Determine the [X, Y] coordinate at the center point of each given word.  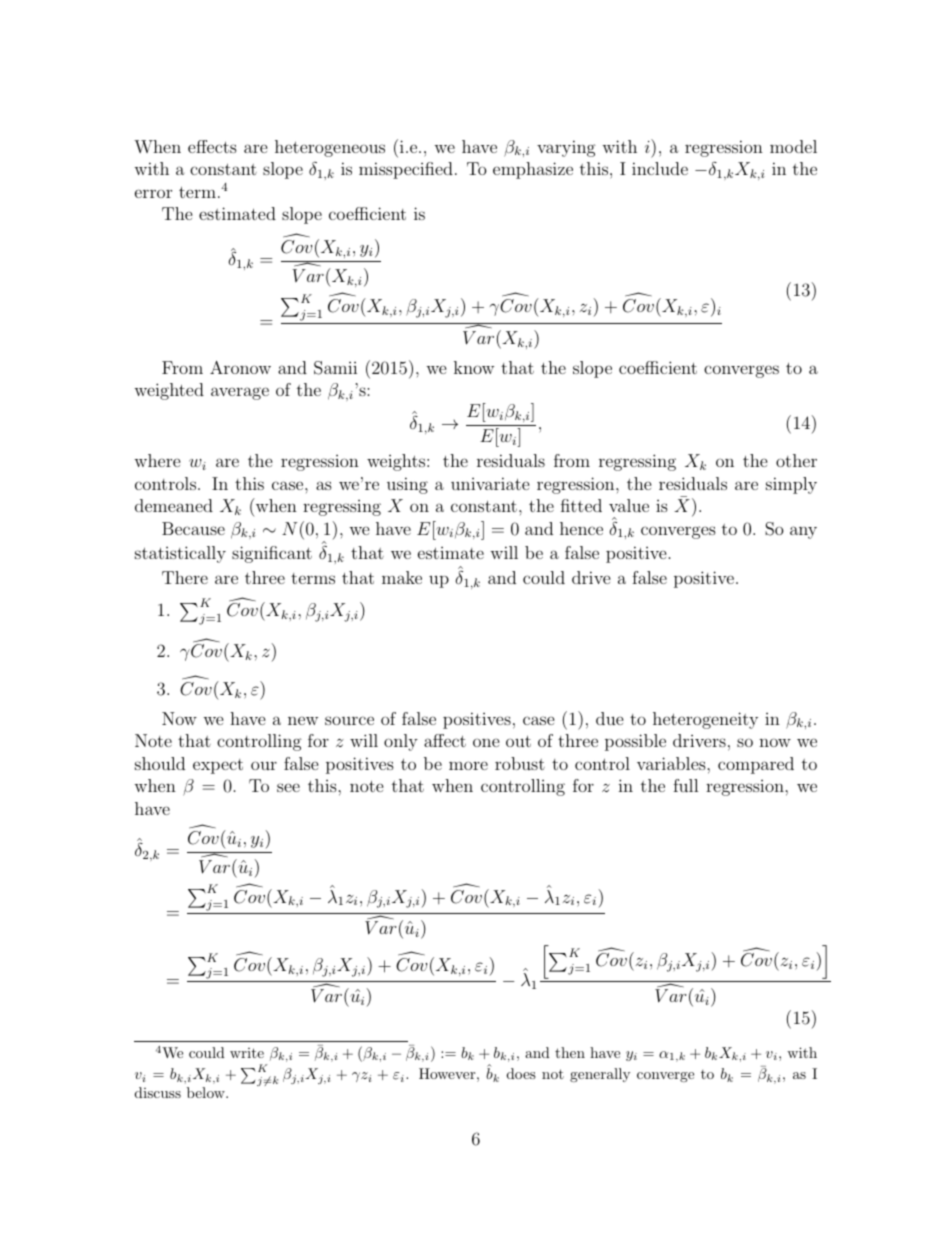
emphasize [533, 170]
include [660, 168]
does [521, 1073]
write [247, 1053]
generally [600, 1075]
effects [212, 146]
